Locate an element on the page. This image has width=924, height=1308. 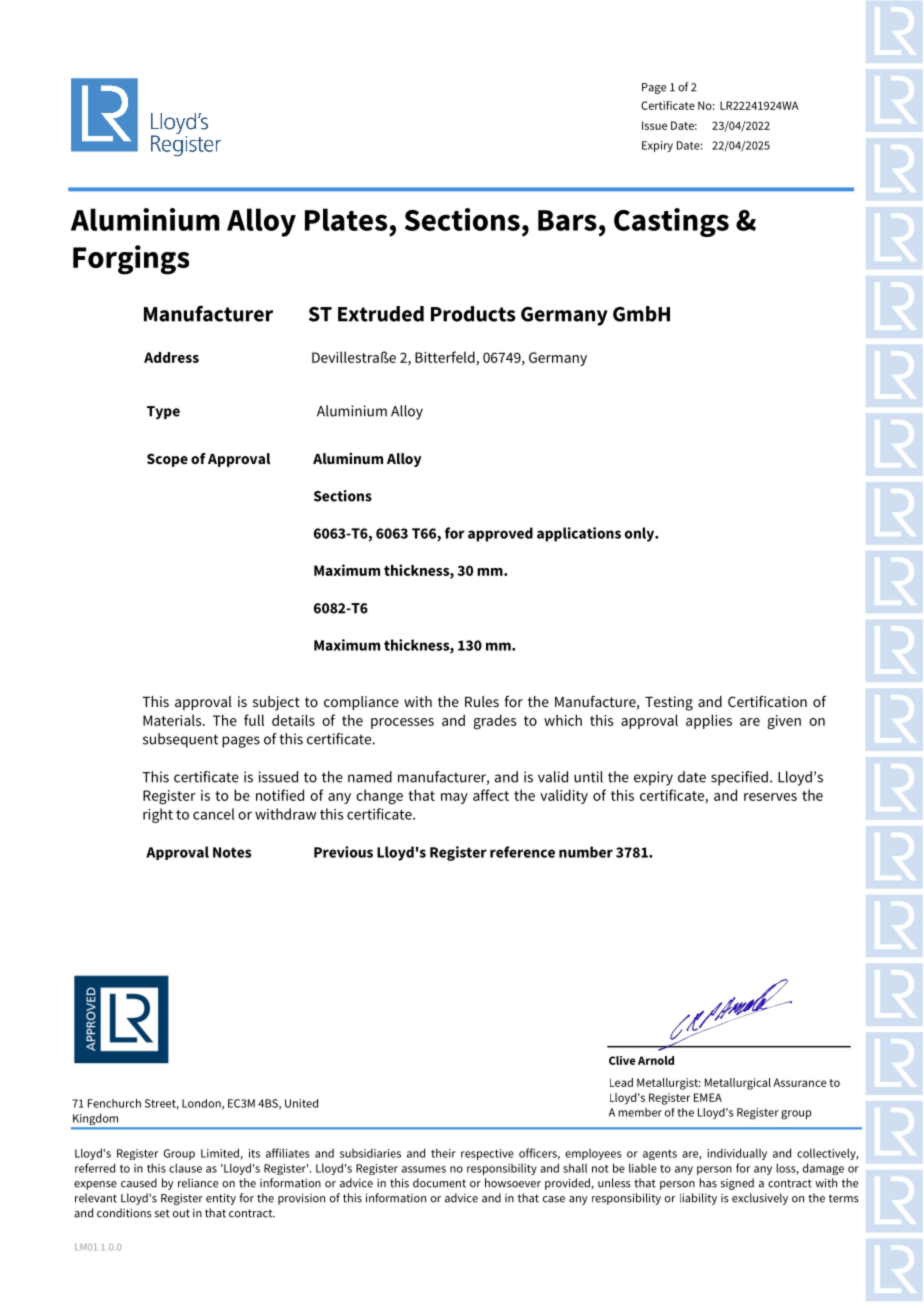
Forgings is located at coordinates (131, 260).
